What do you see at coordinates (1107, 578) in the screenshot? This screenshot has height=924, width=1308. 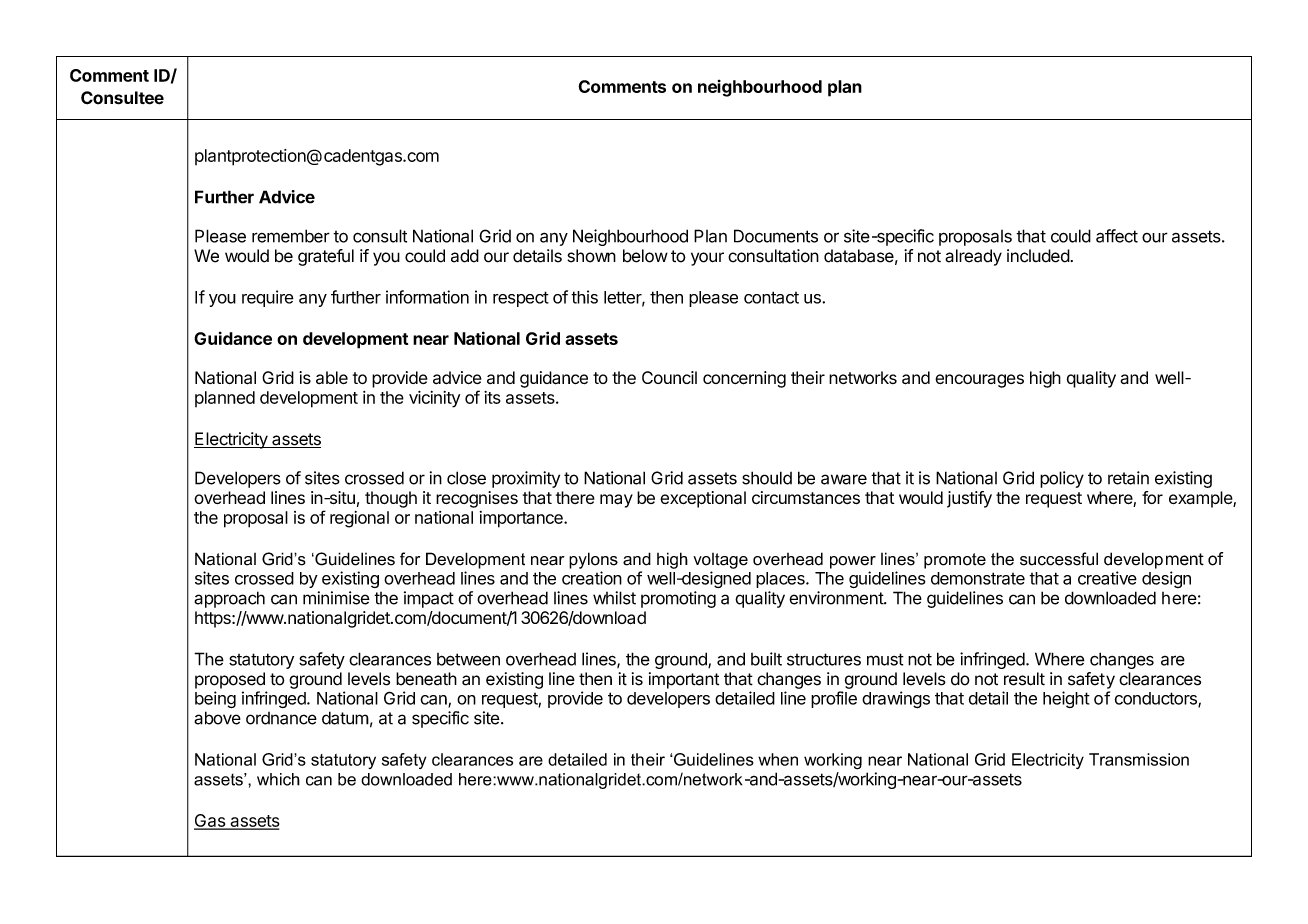 I see `creative` at bounding box center [1107, 578].
